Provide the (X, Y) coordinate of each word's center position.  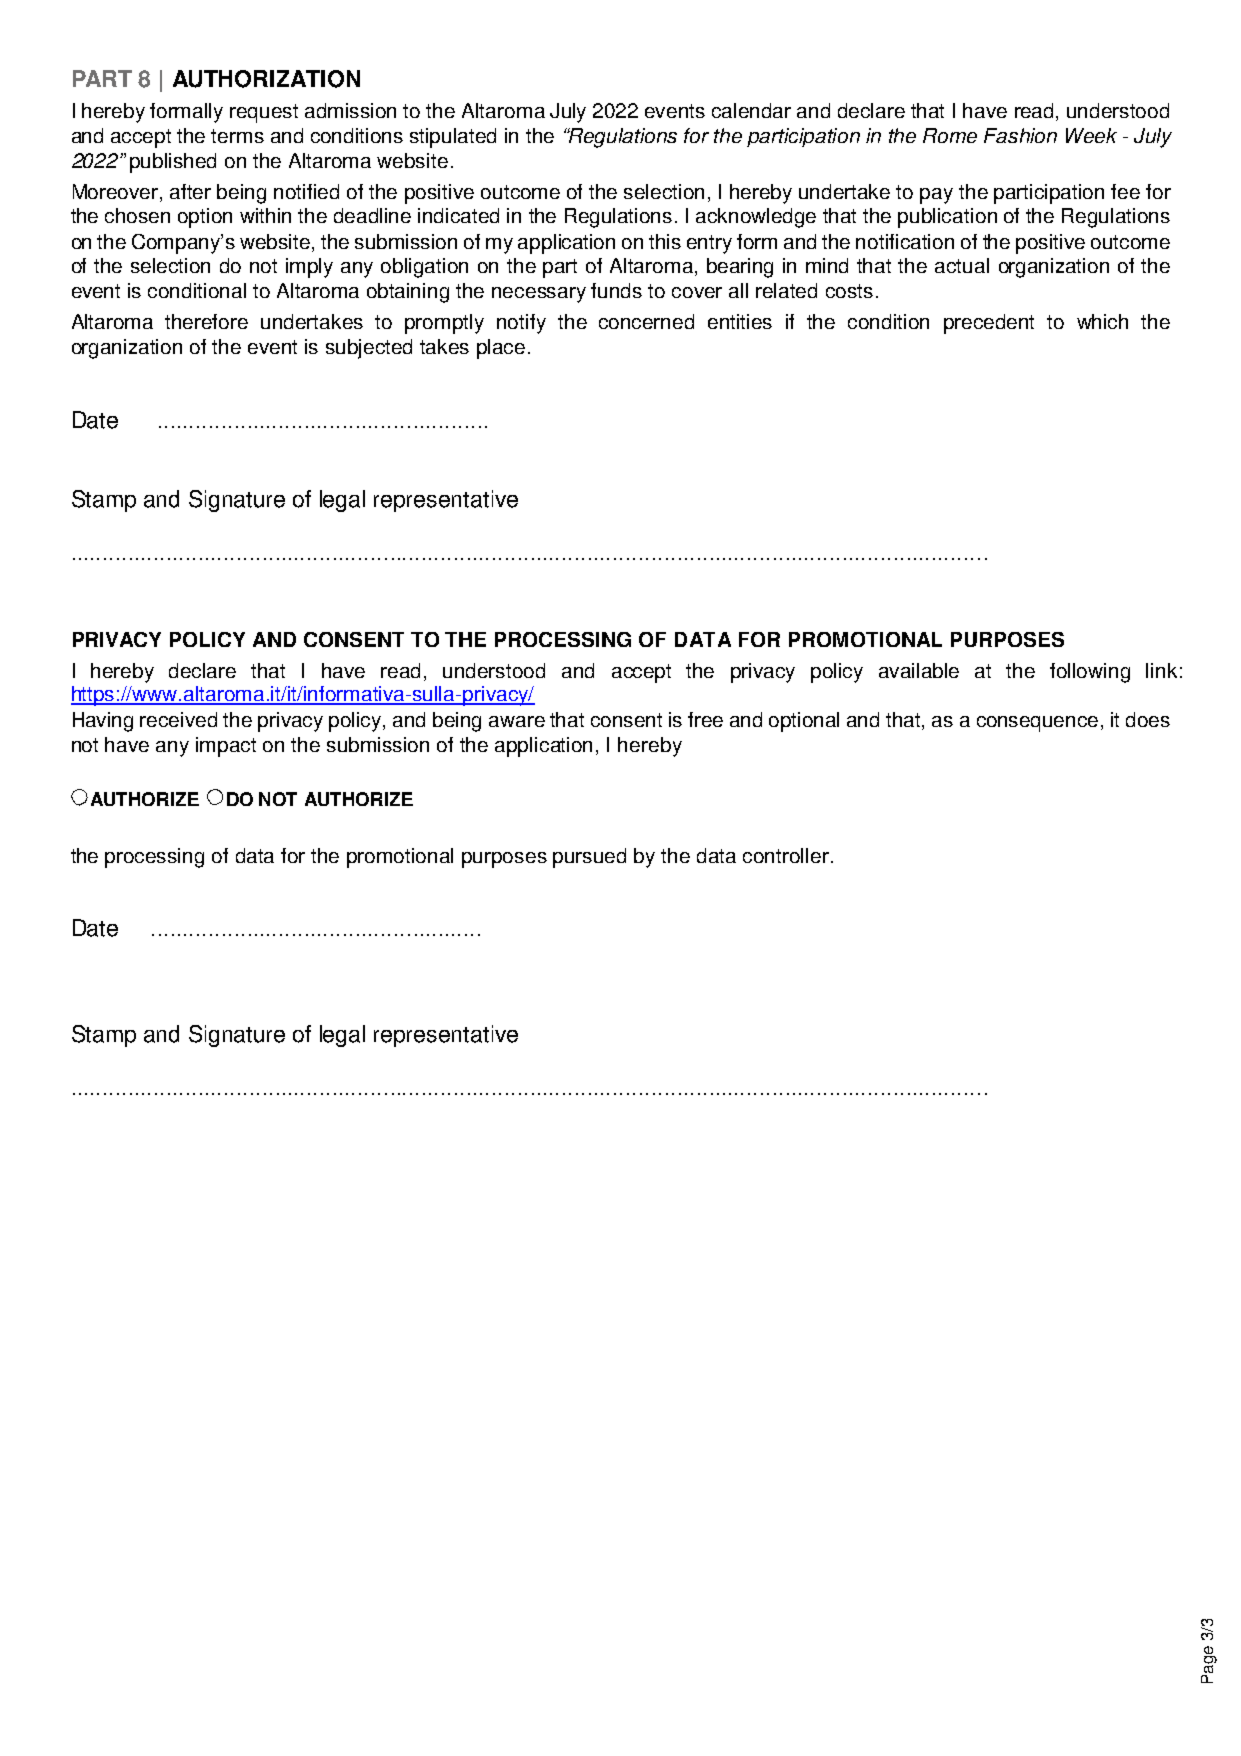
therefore (206, 321)
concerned (646, 321)
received (178, 719)
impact (226, 747)
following (1090, 673)
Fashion (1020, 135)
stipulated (453, 138)
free (705, 719)
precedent (989, 324)
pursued (589, 858)
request (264, 113)
